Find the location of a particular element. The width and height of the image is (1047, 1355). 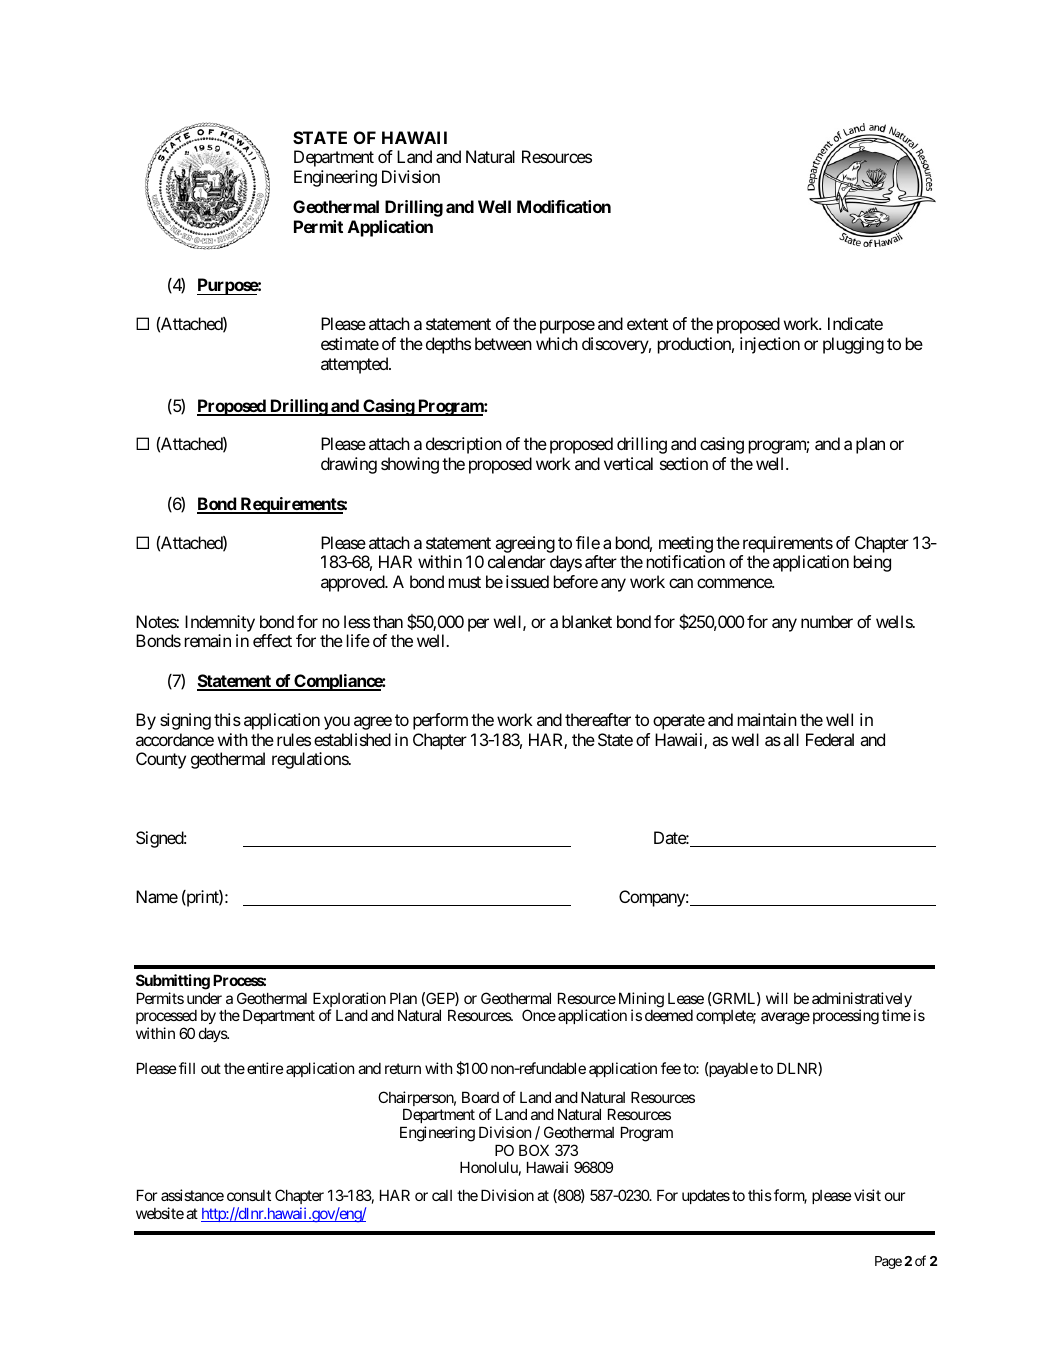

consult is located at coordinates (249, 1195).
